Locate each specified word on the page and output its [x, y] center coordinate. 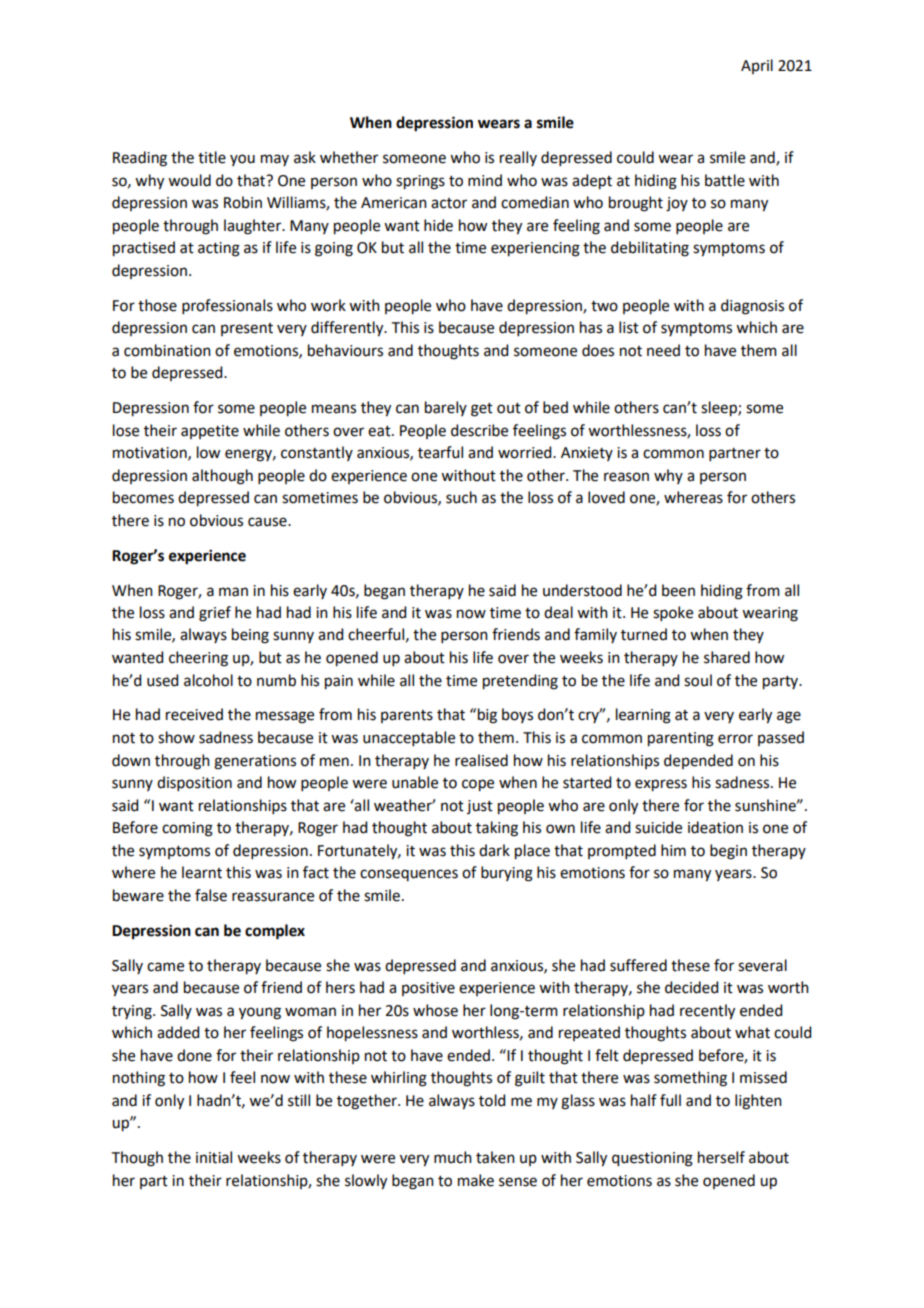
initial [214, 1157]
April [757, 66]
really [518, 158]
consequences [409, 875]
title [212, 157]
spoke [673, 613]
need [663, 350]
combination [167, 350]
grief [215, 614]
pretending [520, 682]
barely [446, 408]
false [211, 895]
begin [728, 852]
